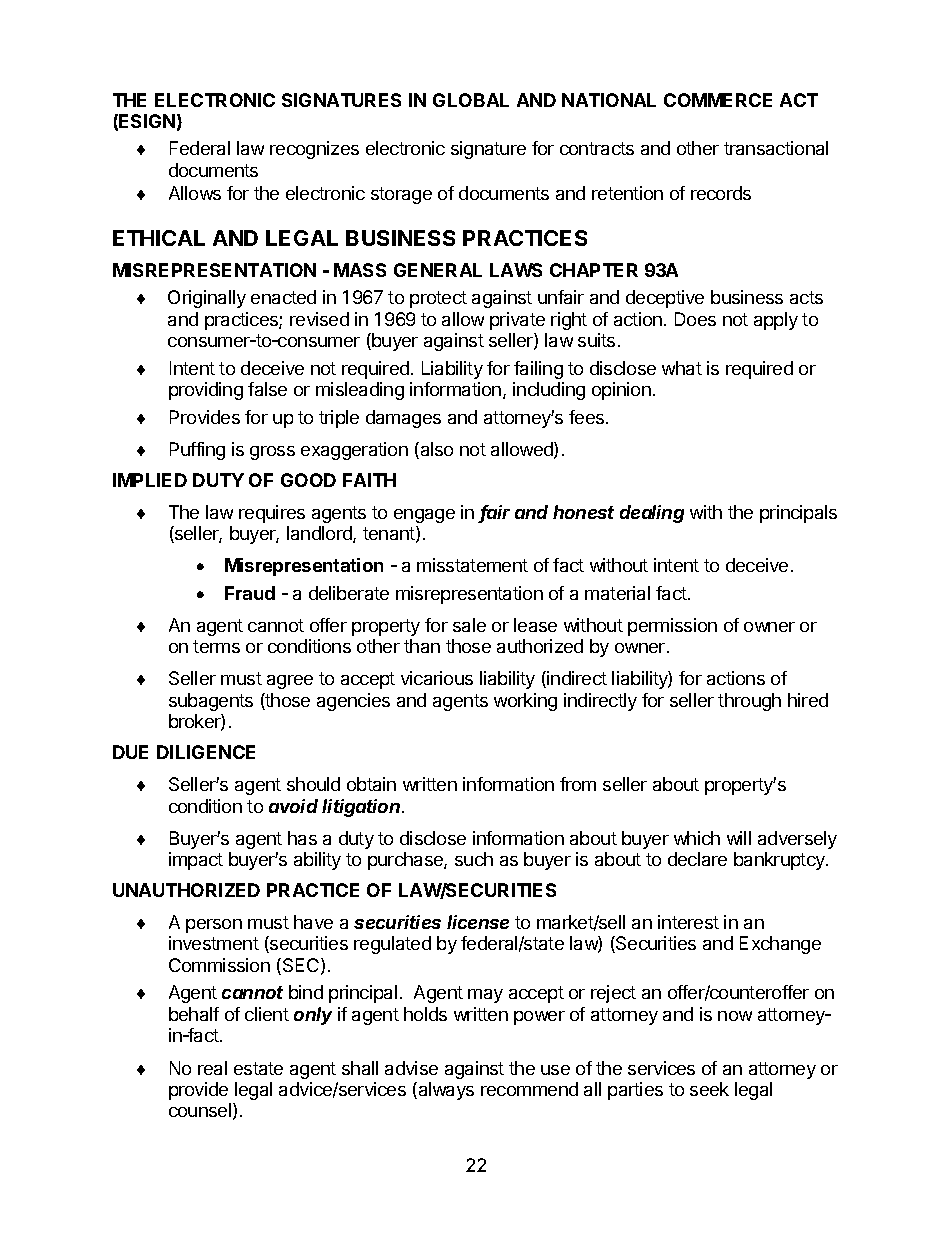 Image resolution: width=952 pixels, height=1233 pixels. Describe the element at coordinates (471, 100) in the screenshot. I see `GLOBAL` at that location.
